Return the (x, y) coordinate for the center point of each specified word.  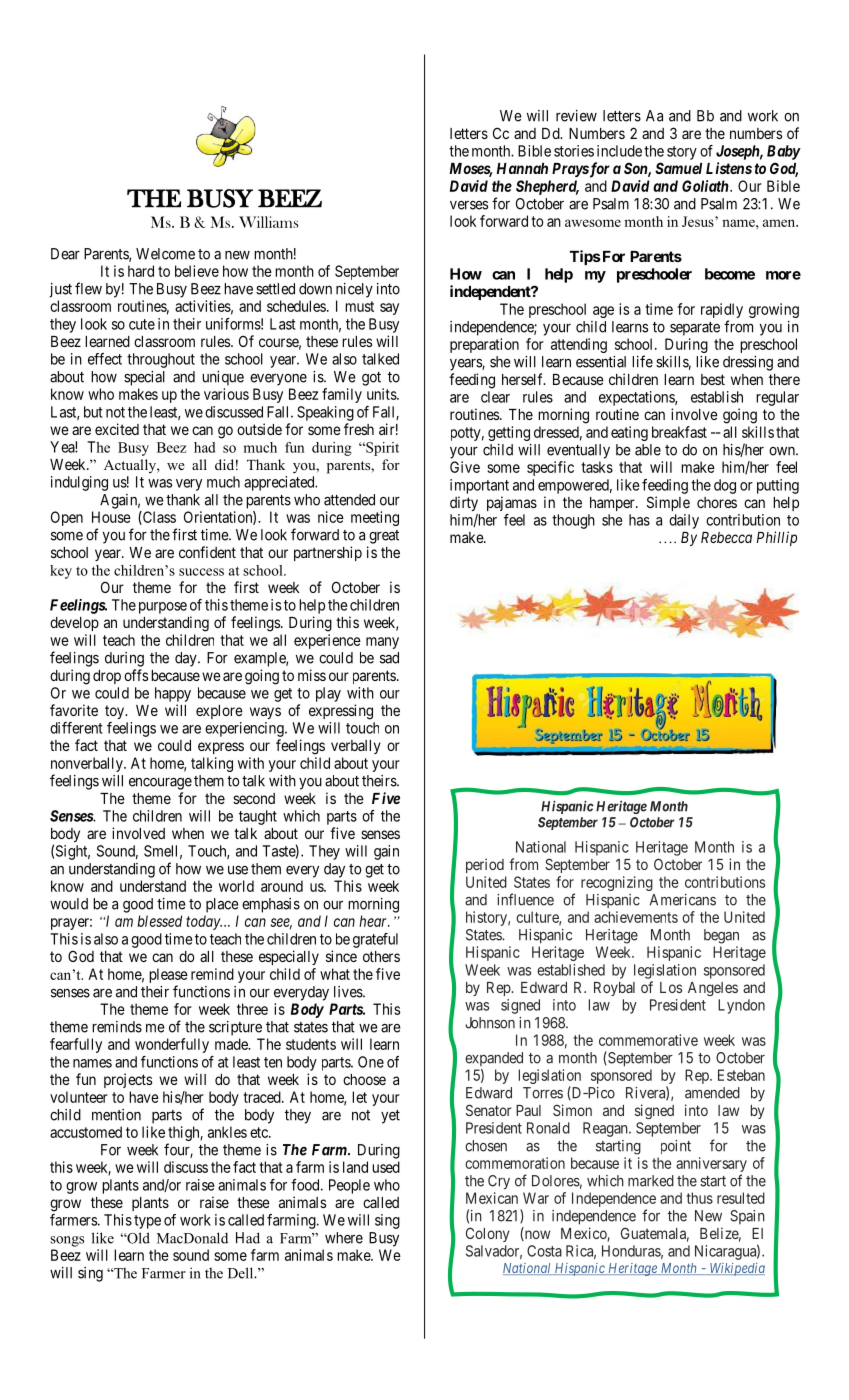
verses (469, 205)
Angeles (713, 989)
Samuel (678, 168)
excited (117, 429)
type (147, 1222)
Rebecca (726, 537)
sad (389, 658)
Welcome (165, 254)
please (168, 975)
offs (136, 675)
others (381, 956)
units (382, 394)
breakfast (679, 432)
